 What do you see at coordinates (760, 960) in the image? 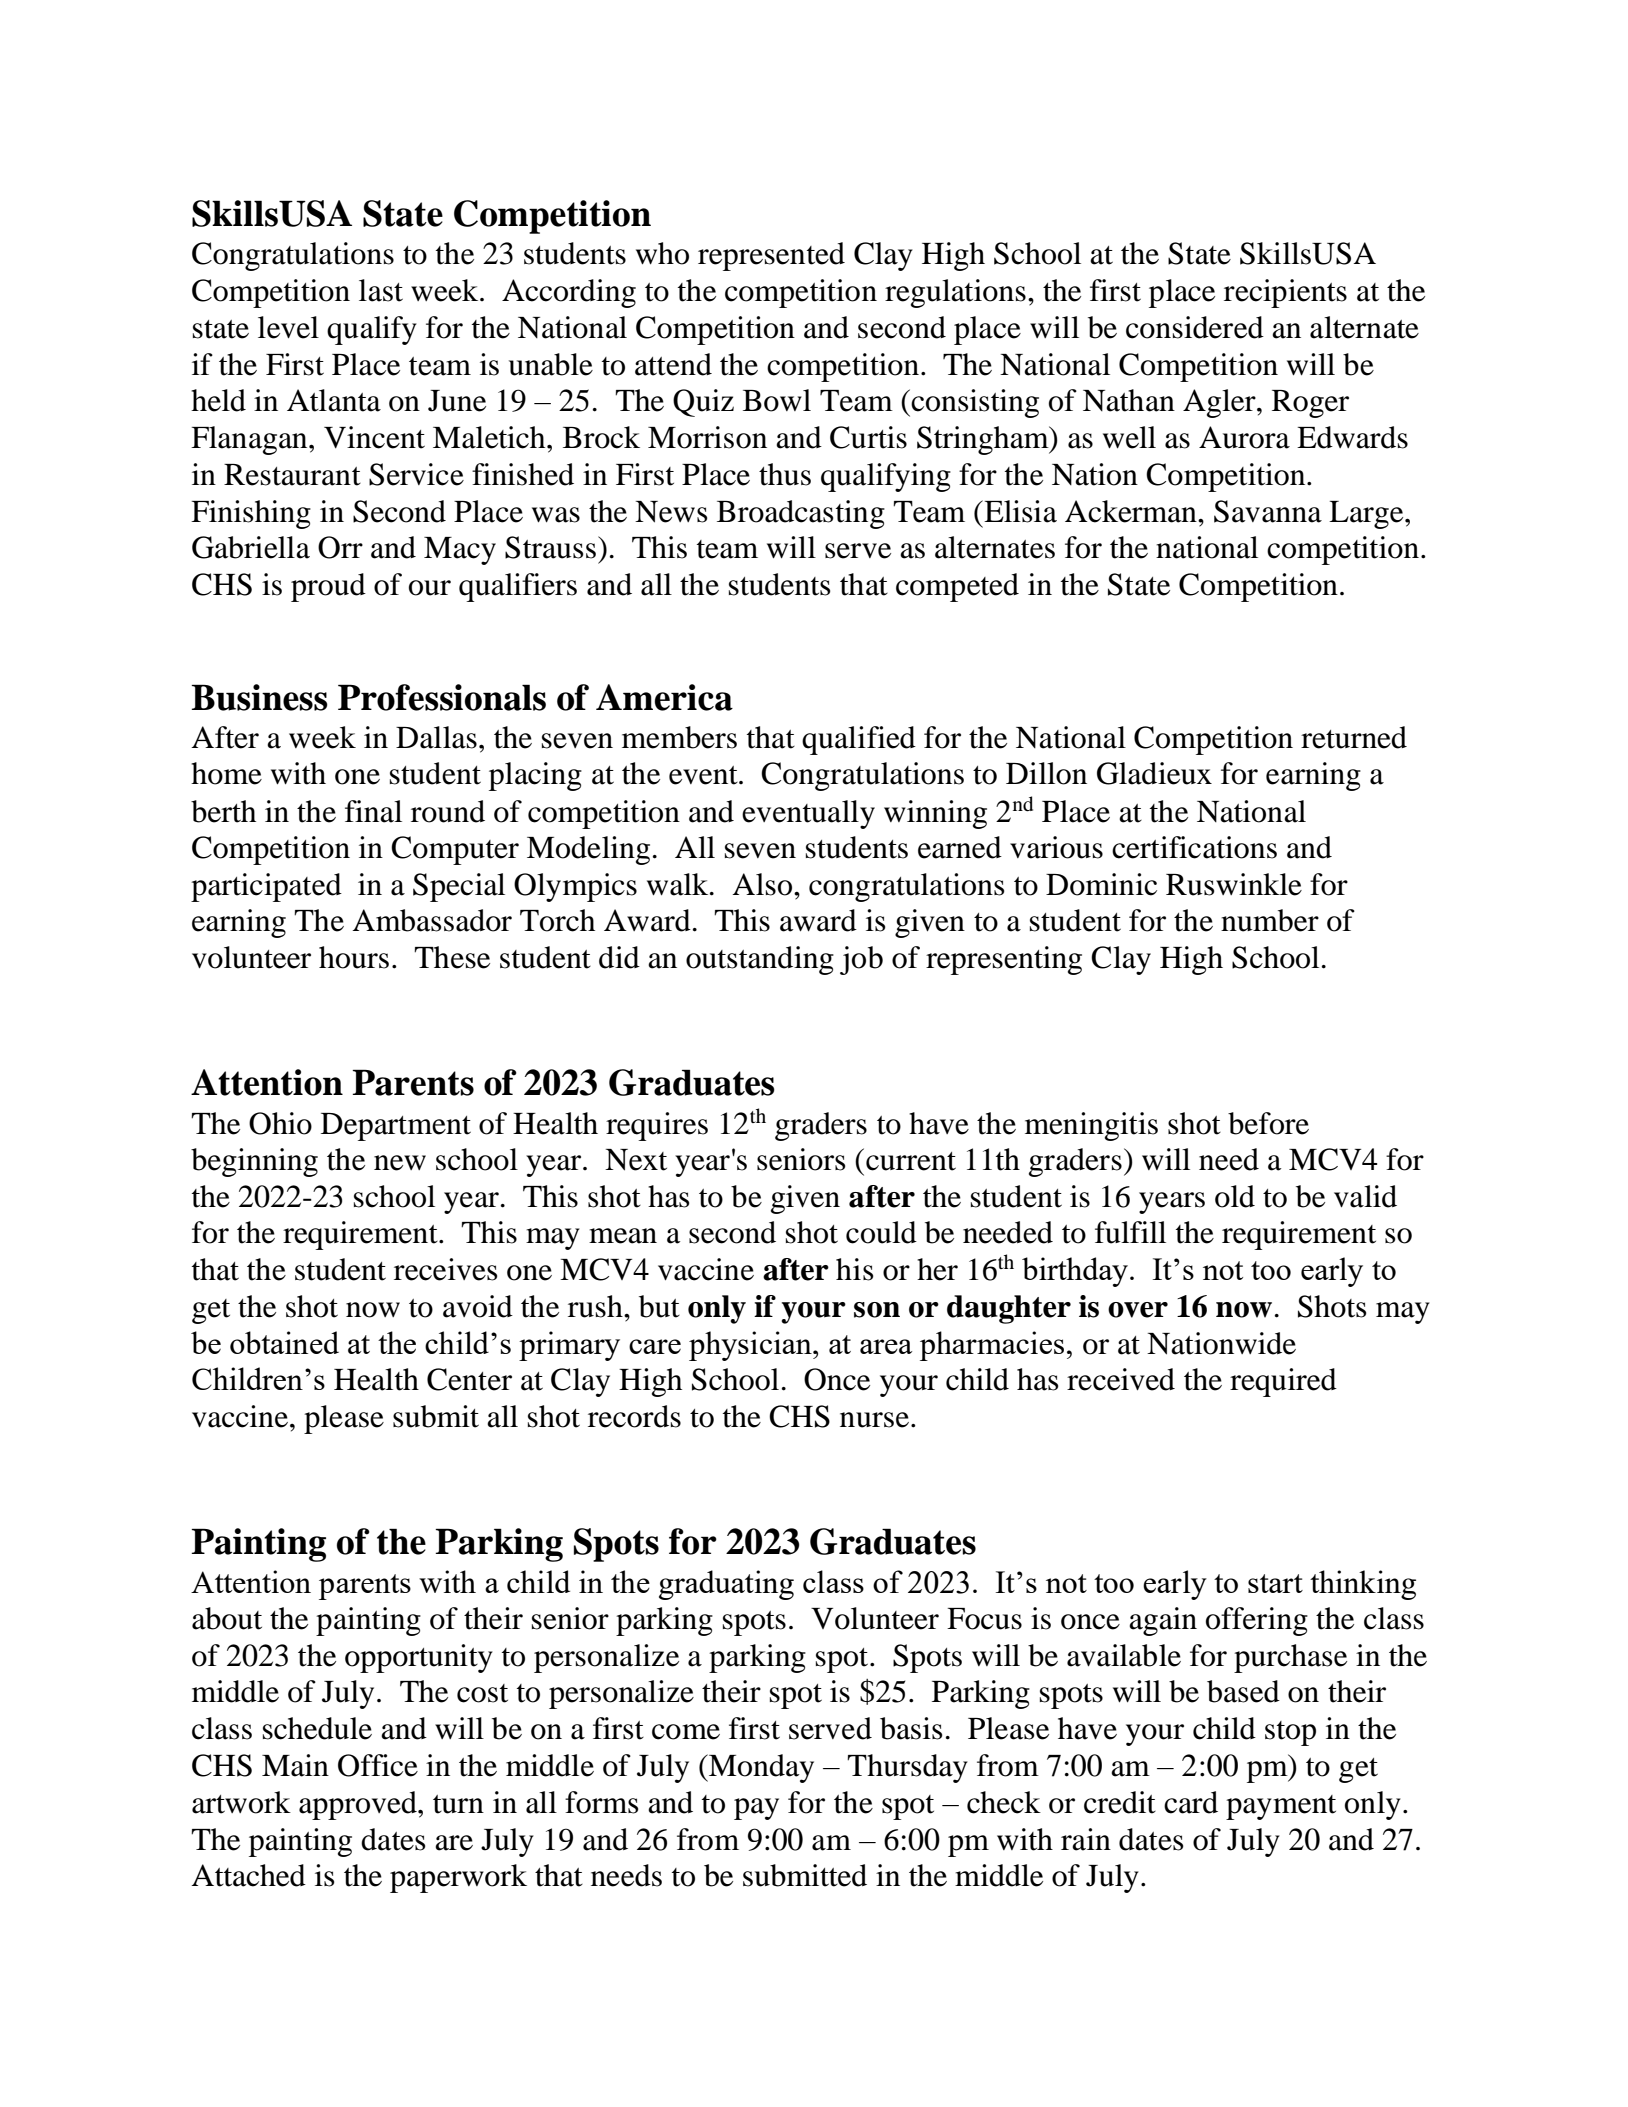
I see `outstanding` at bounding box center [760, 960].
